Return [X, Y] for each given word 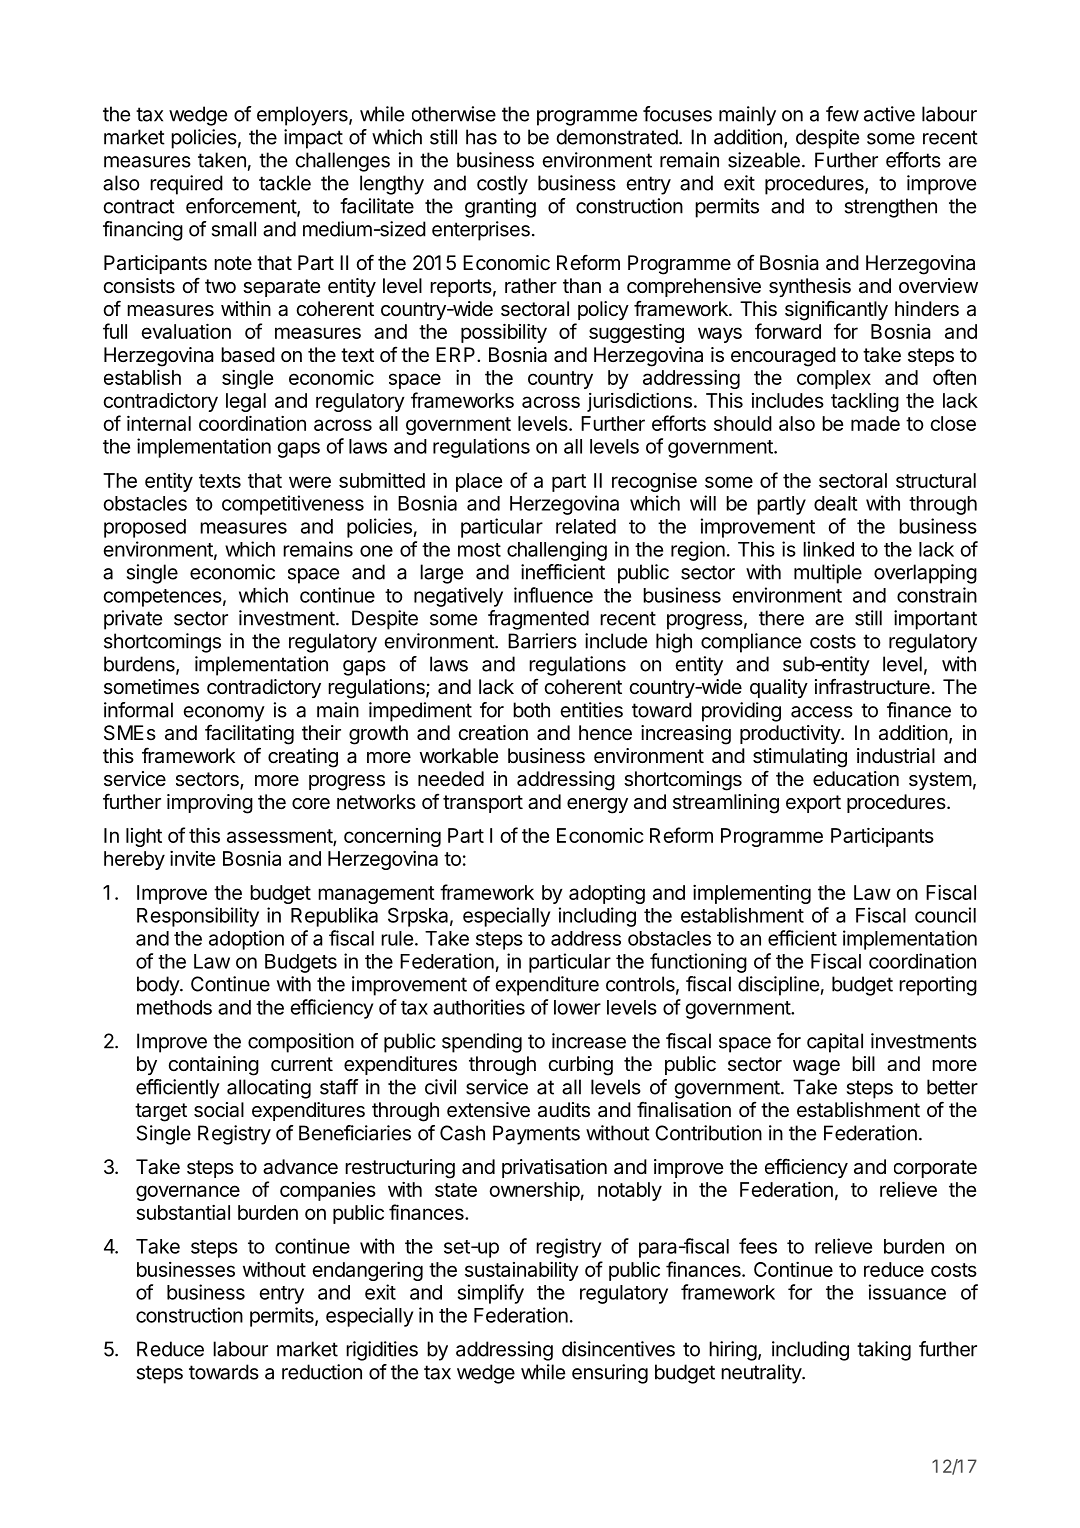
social [219, 1110]
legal [246, 402]
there [781, 618]
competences [163, 598]
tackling [865, 402]
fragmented [538, 620]
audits [564, 1110]
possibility [504, 333]
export [813, 804]
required [186, 185]
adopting [607, 894]
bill [863, 1063]
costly [502, 185]
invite [192, 858]
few [842, 114]
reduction [322, 1372]
